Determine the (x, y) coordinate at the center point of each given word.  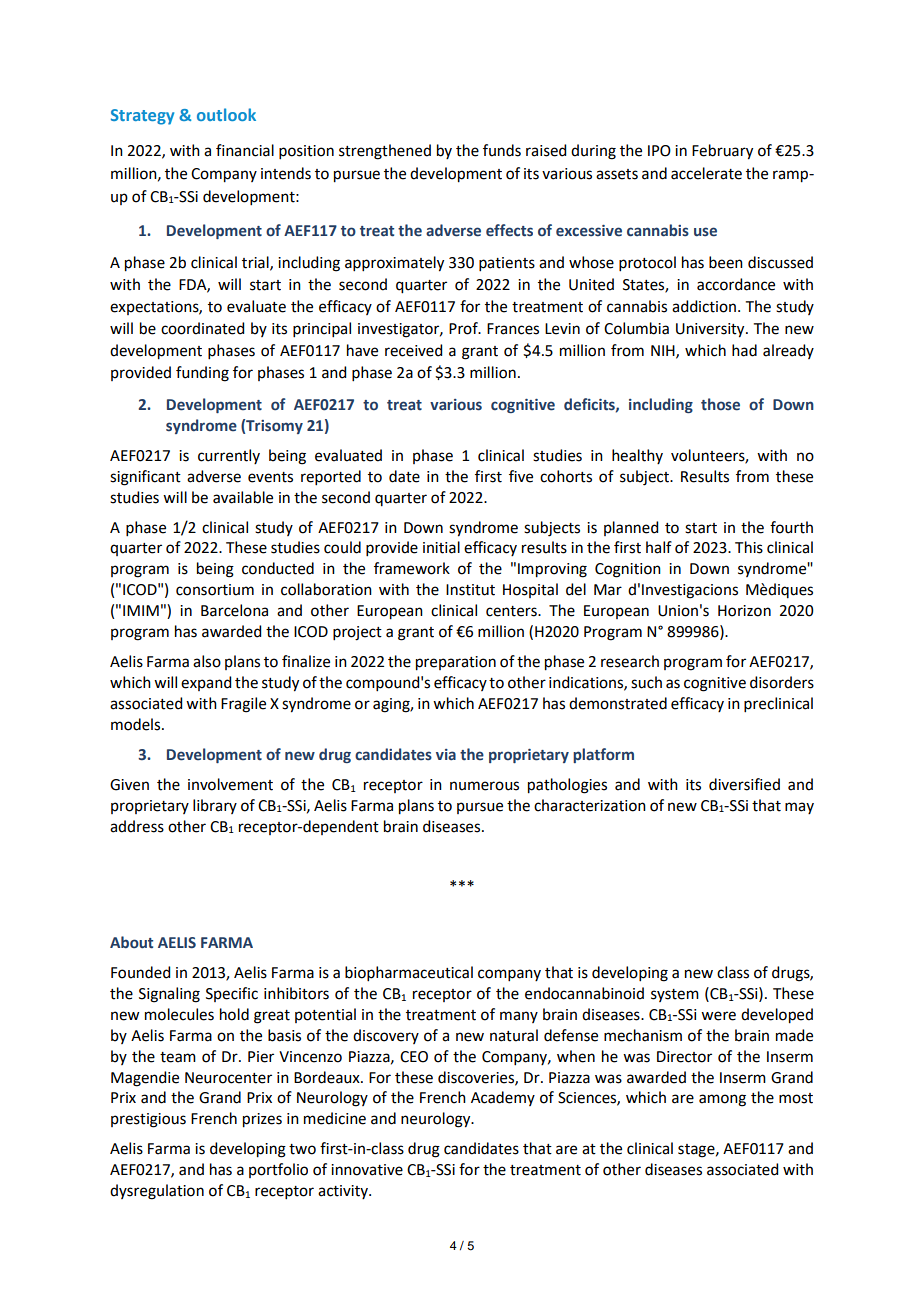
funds (502, 150)
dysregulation (157, 1192)
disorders (782, 682)
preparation (456, 663)
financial (245, 150)
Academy (503, 1098)
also (207, 661)
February (722, 152)
